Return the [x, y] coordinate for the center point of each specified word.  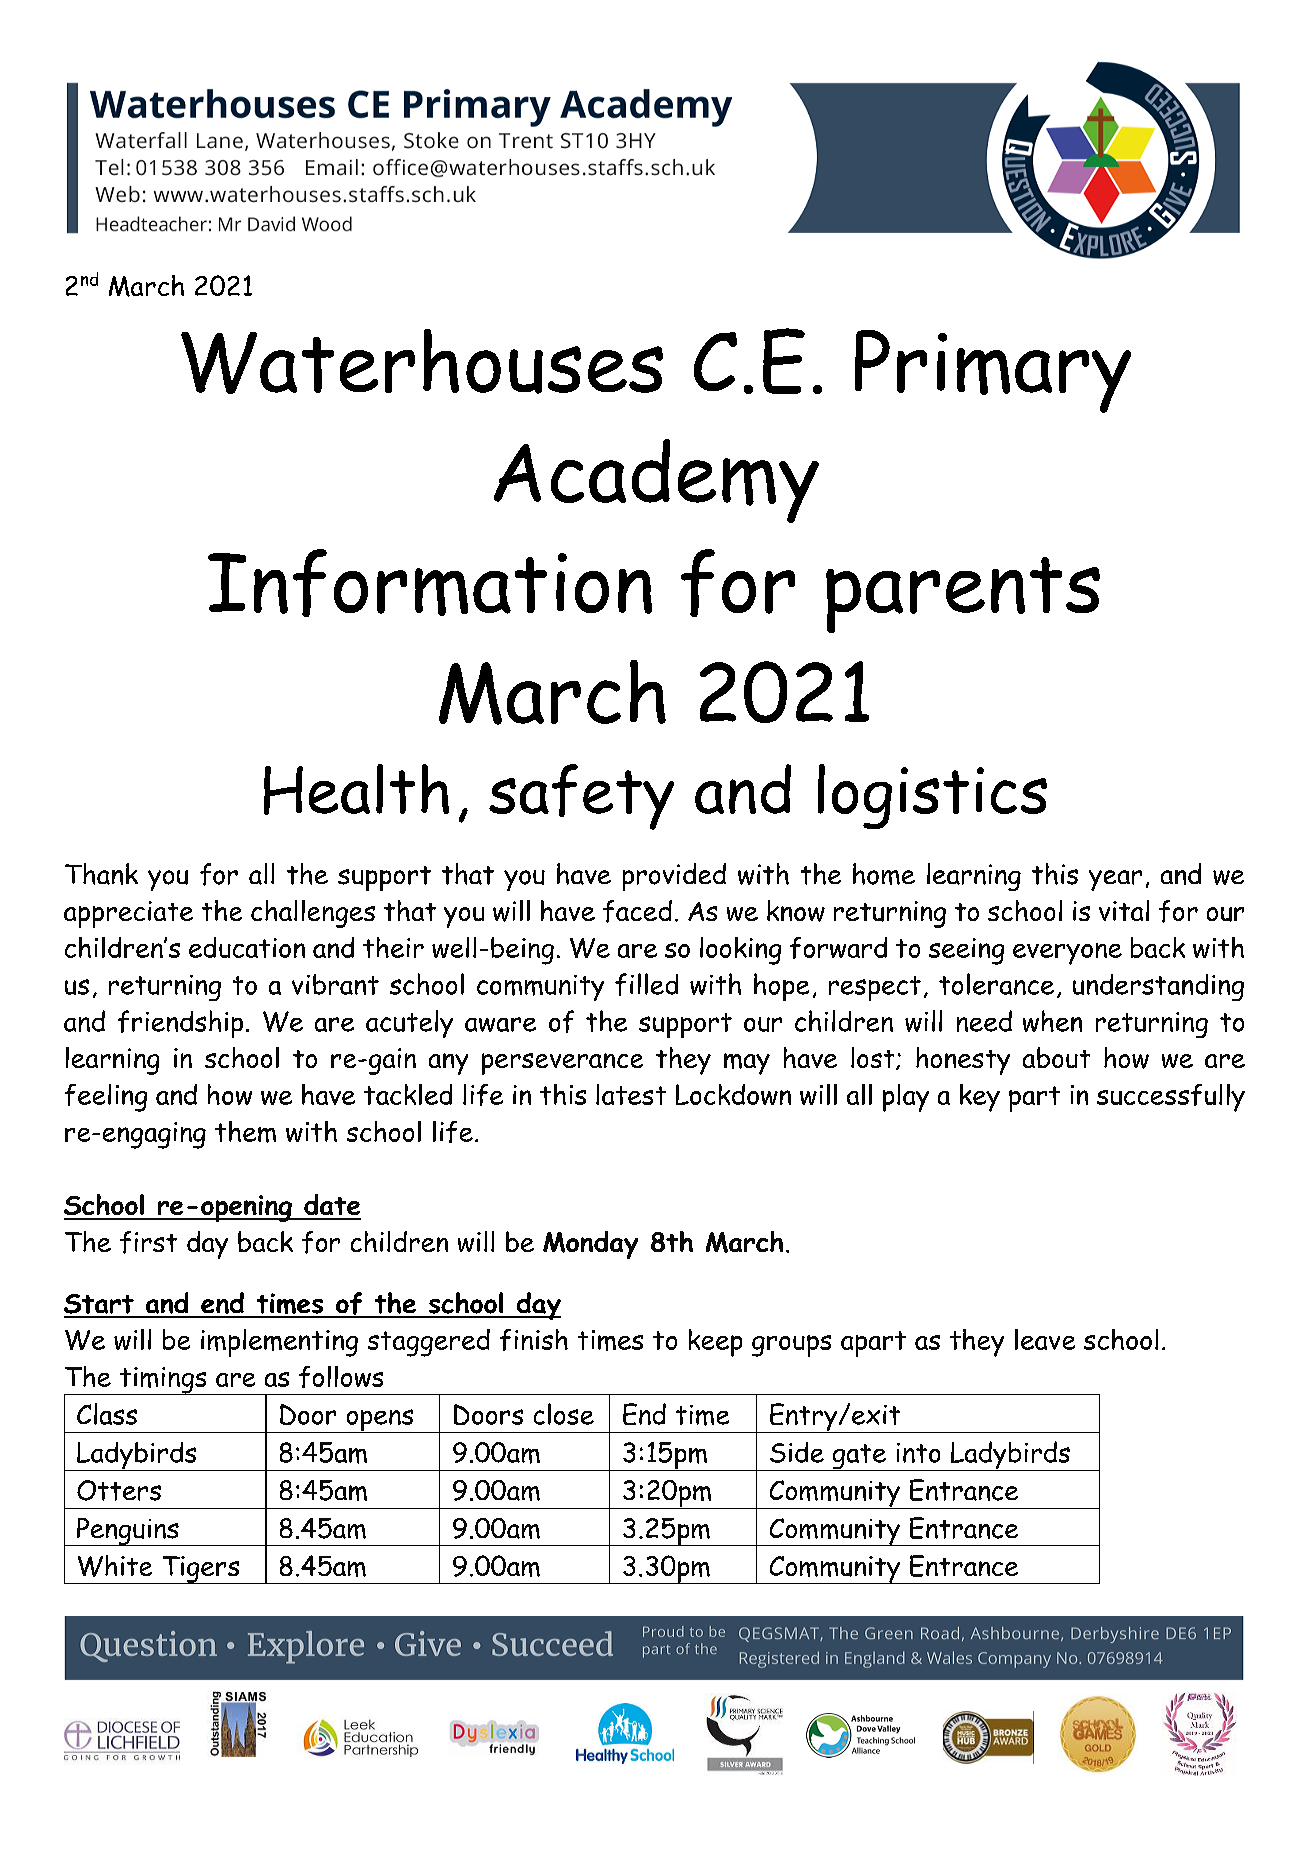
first [148, 1242]
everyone [1067, 954]
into [918, 1453]
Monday [590, 1245]
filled [646, 984]
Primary [993, 371]
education [247, 947]
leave [1045, 1339]
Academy [656, 481]
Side [797, 1452]
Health [356, 789]
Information [430, 583]
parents [963, 595]
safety [581, 797]
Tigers [201, 1570]
